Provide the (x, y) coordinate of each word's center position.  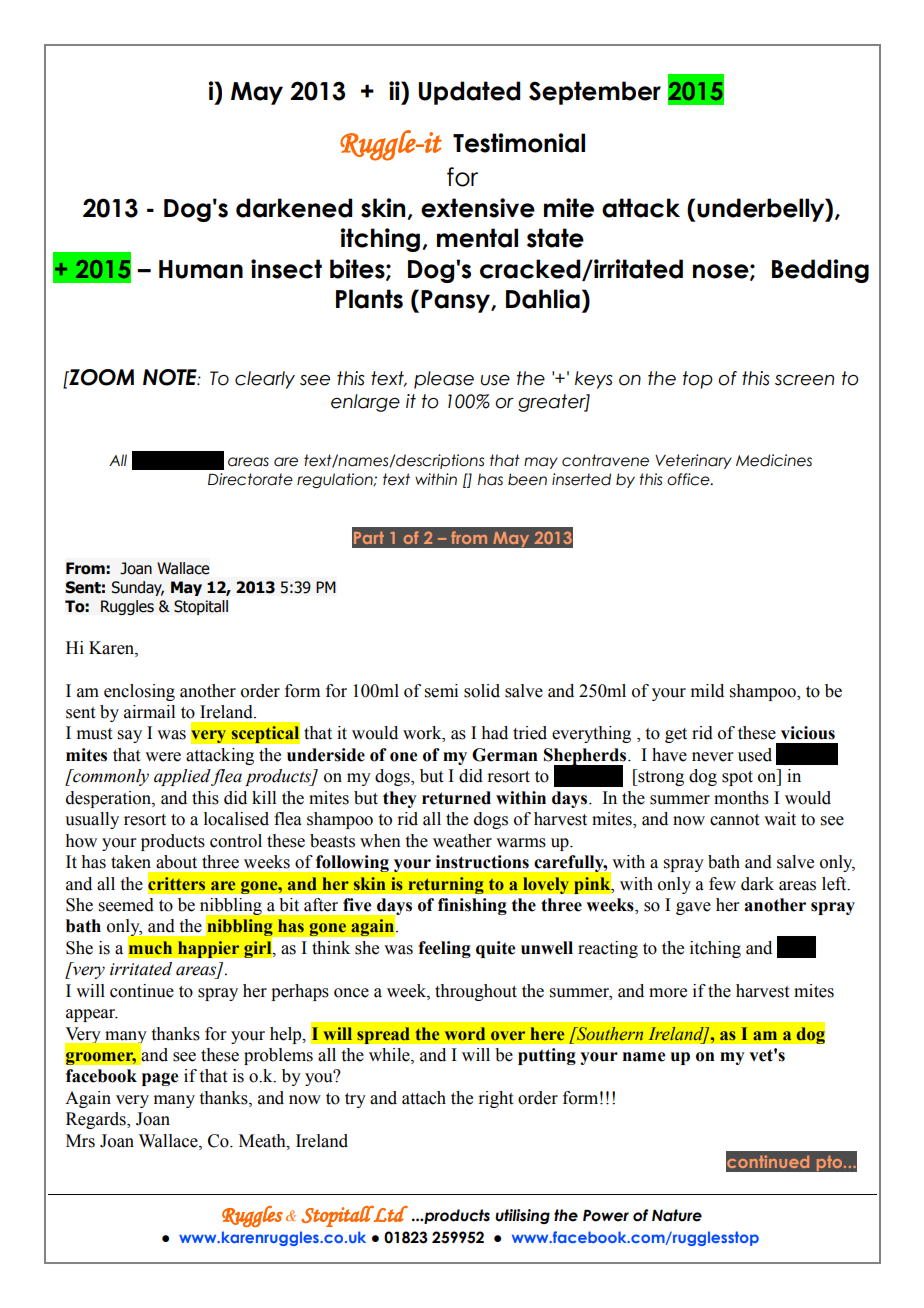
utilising (522, 1216)
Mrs (80, 1141)
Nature (677, 1215)
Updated (469, 93)
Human (201, 269)
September (595, 93)
